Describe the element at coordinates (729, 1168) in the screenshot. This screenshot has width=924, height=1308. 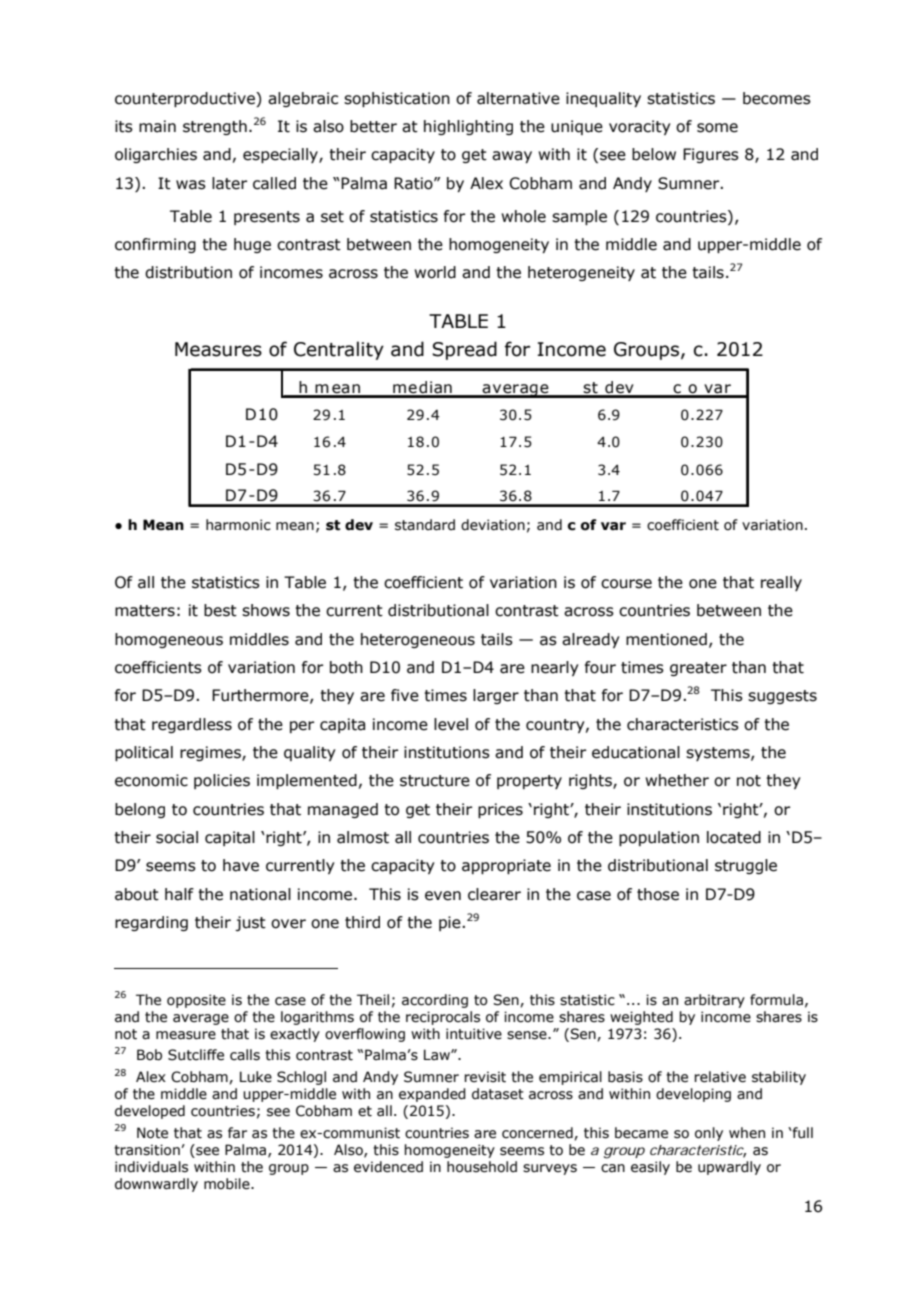
I see `upwardly` at that location.
